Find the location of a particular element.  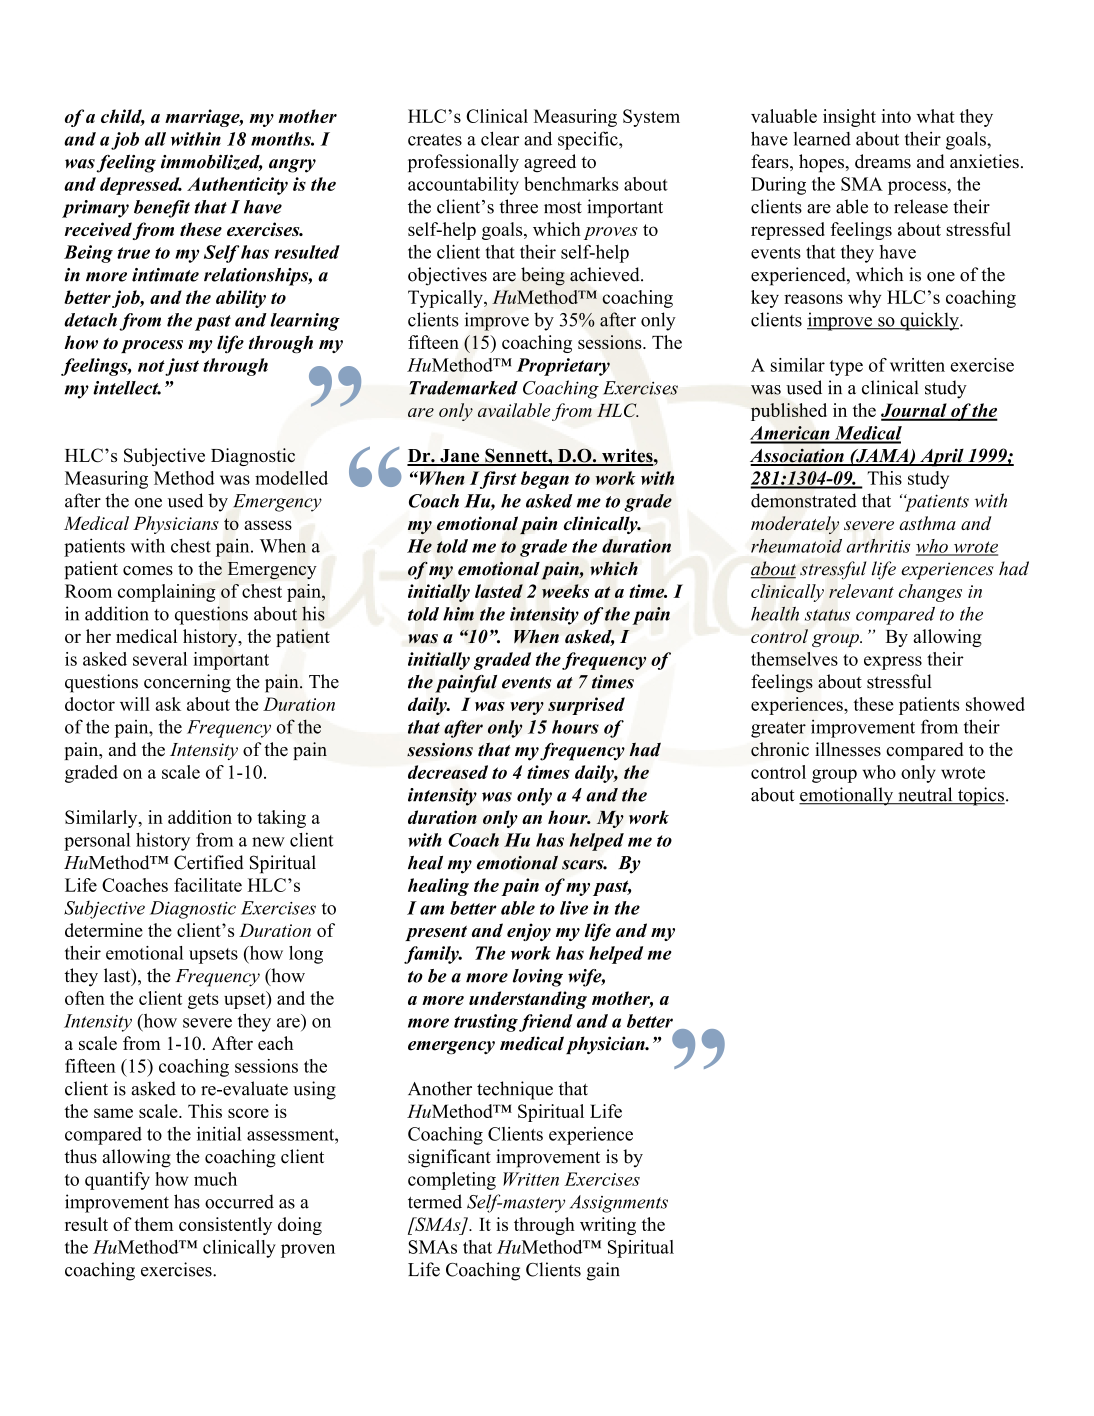

consistently is located at coordinates (225, 1226).
